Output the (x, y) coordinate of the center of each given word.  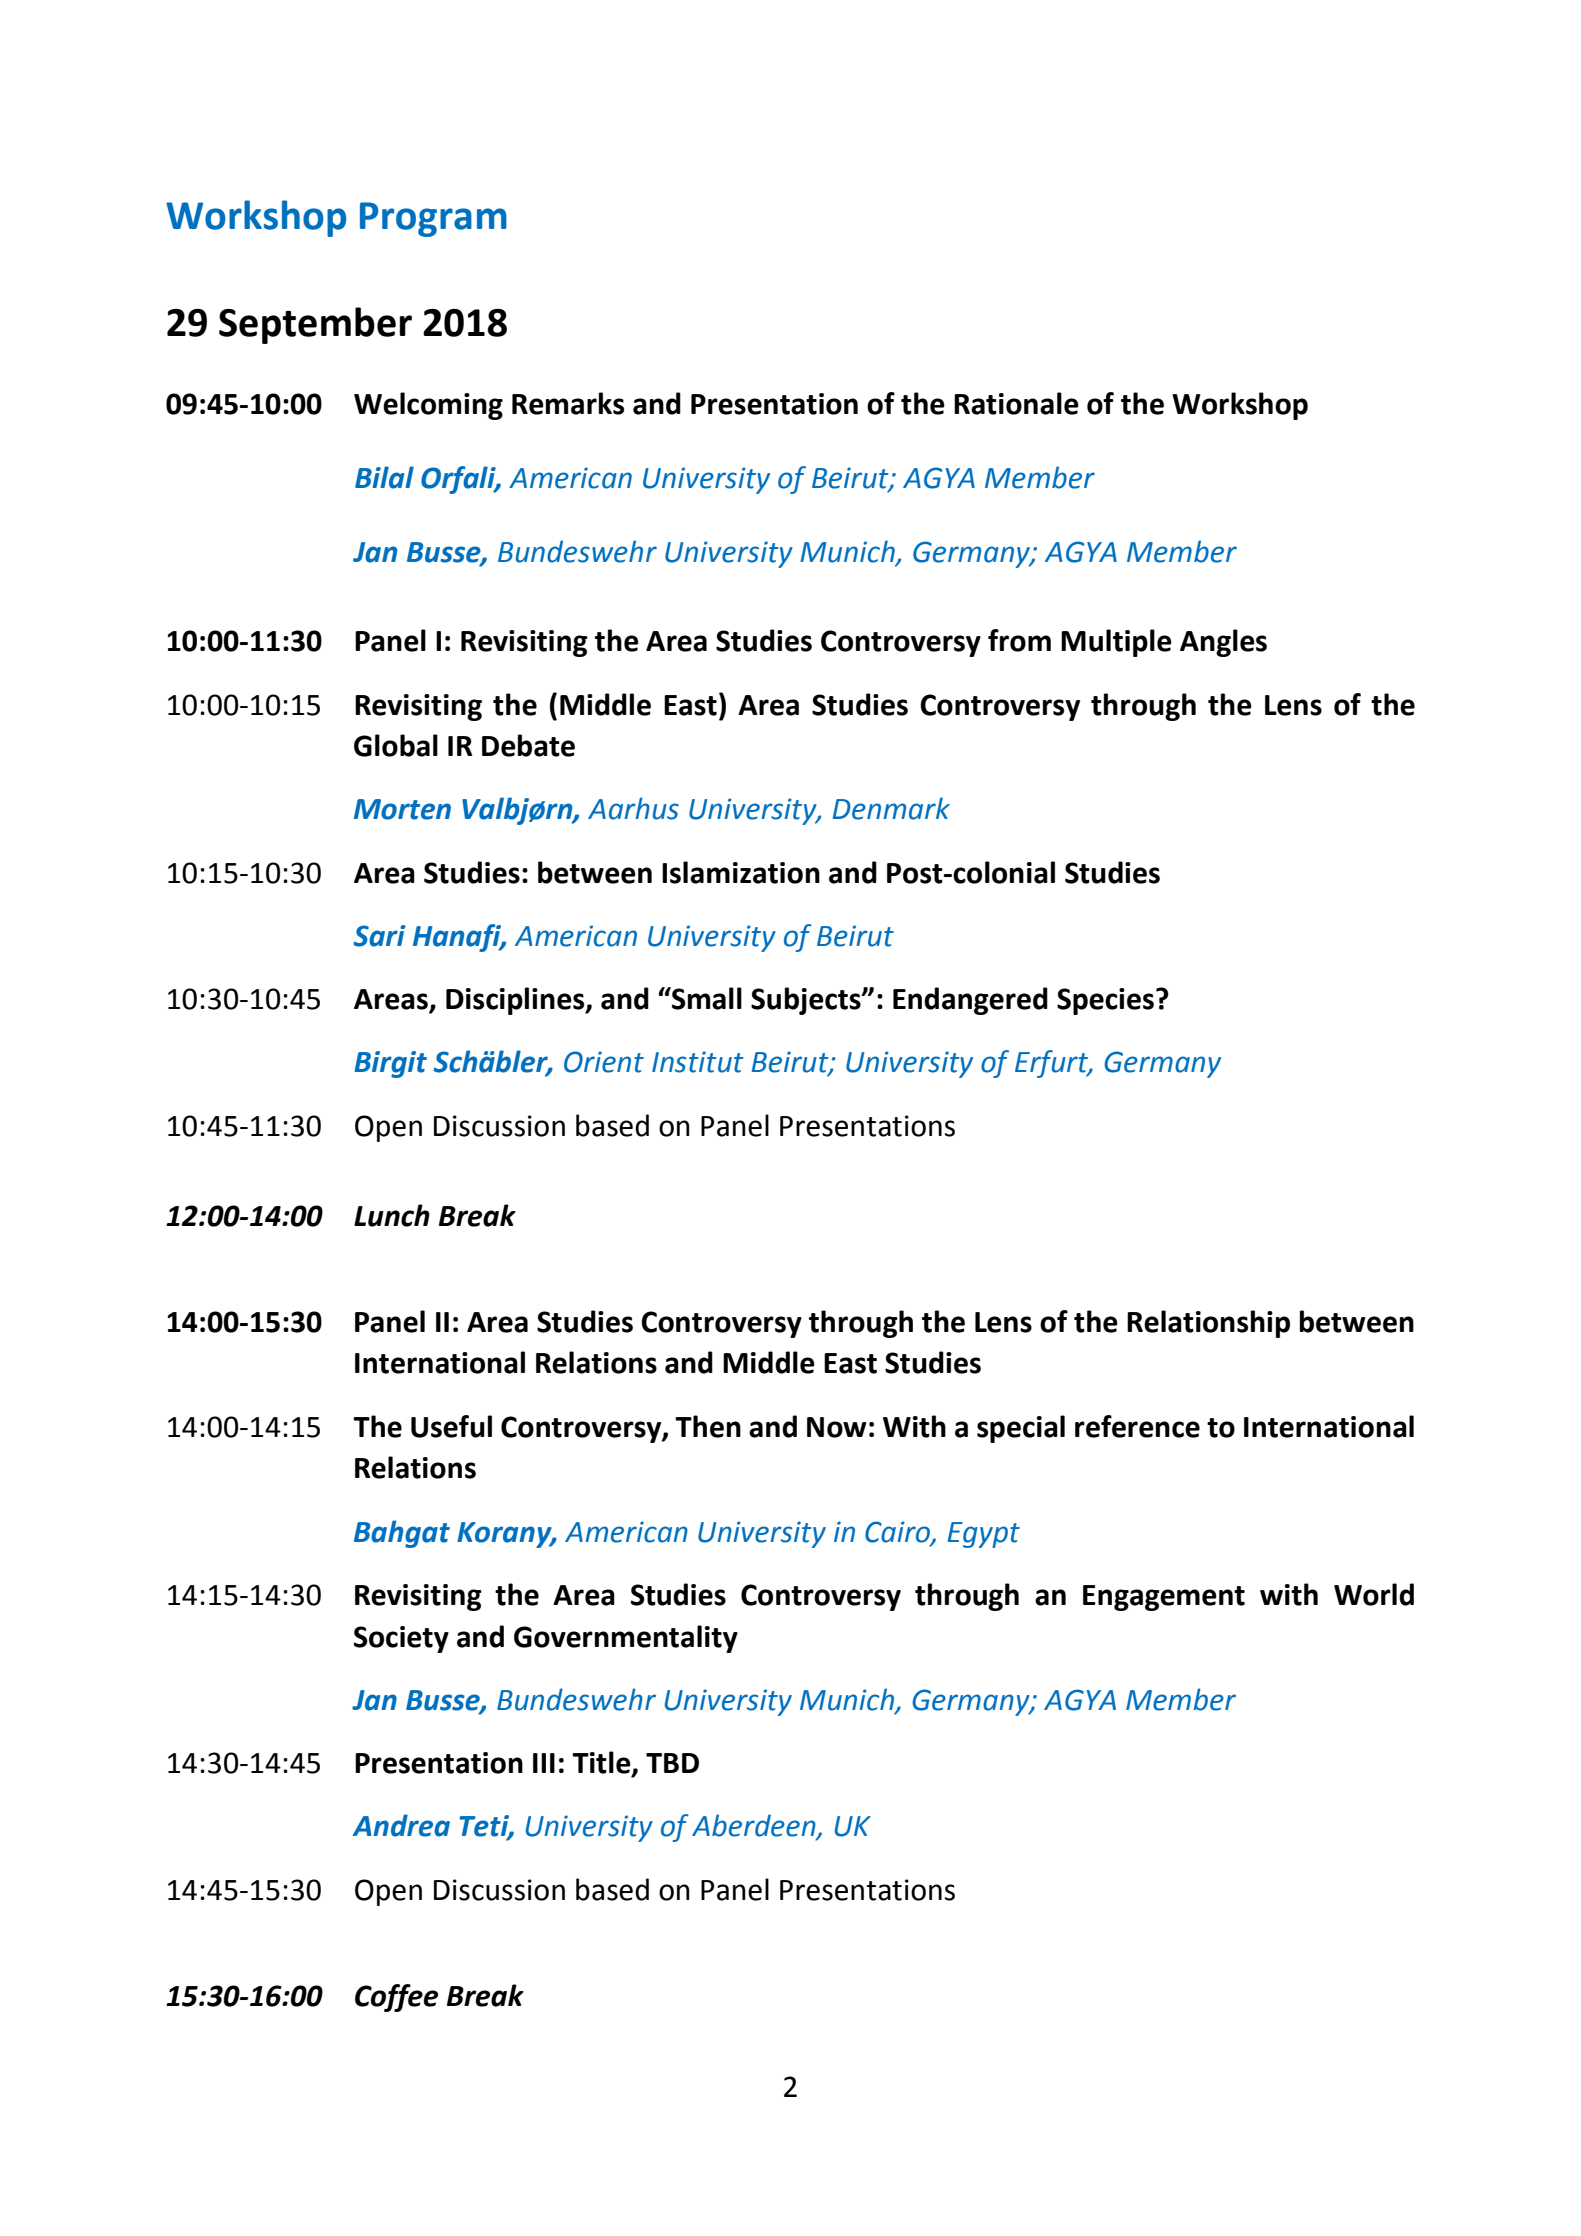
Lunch (392, 1215)
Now (837, 1427)
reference (1137, 1426)
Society (401, 1639)
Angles (1223, 643)
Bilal (384, 477)
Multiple (1116, 643)
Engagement (1164, 1598)
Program (433, 219)
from (1019, 640)
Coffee (396, 1998)
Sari (379, 936)
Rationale (1016, 403)
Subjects (807, 1001)
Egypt (984, 1535)
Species (1105, 1001)
